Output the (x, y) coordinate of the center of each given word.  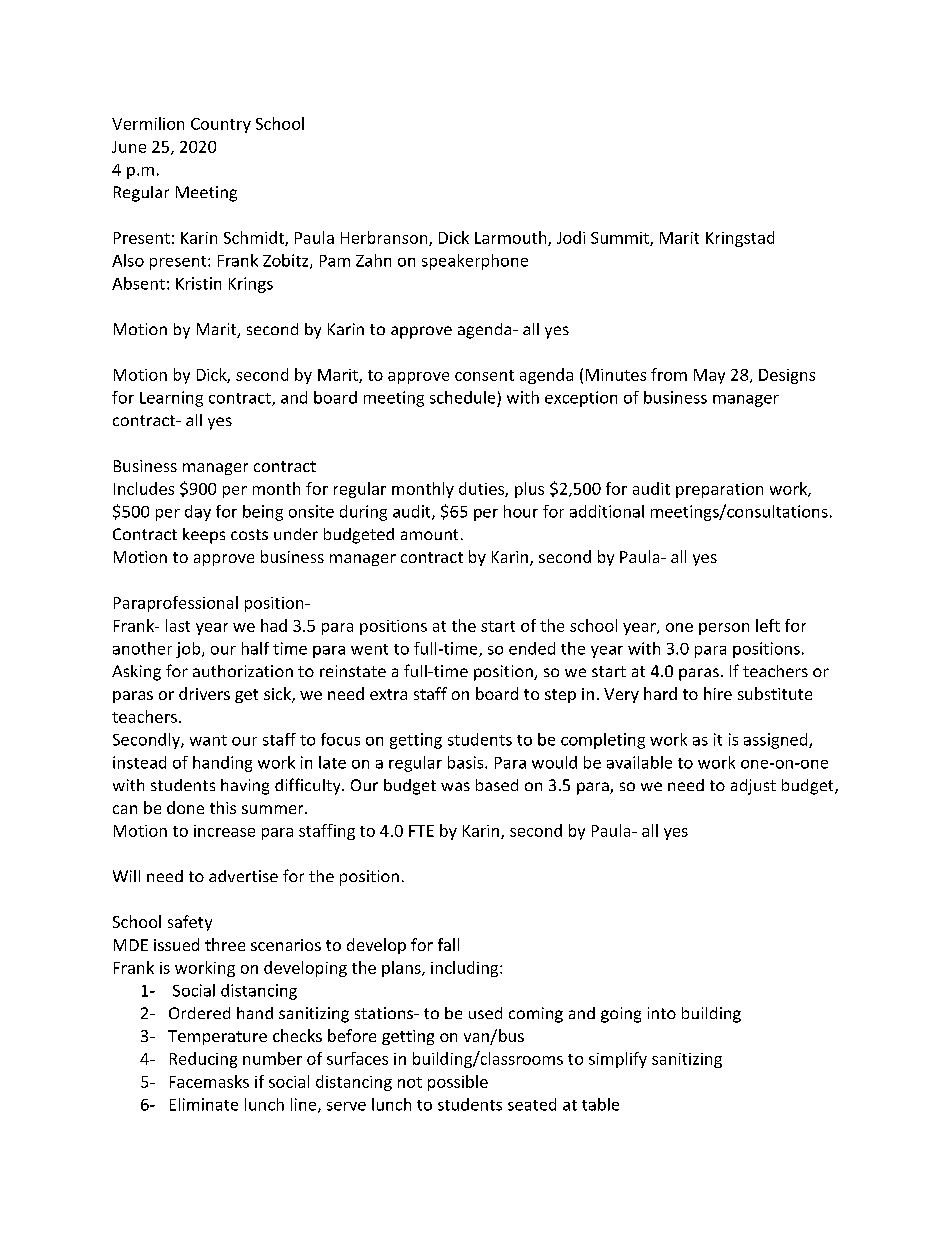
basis (467, 762)
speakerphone (475, 262)
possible (458, 1083)
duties (482, 489)
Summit (621, 239)
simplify (618, 1060)
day (198, 513)
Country (221, 125)
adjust (753, 787)
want (208, 740)
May (709, 376)
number (272, 1058)
